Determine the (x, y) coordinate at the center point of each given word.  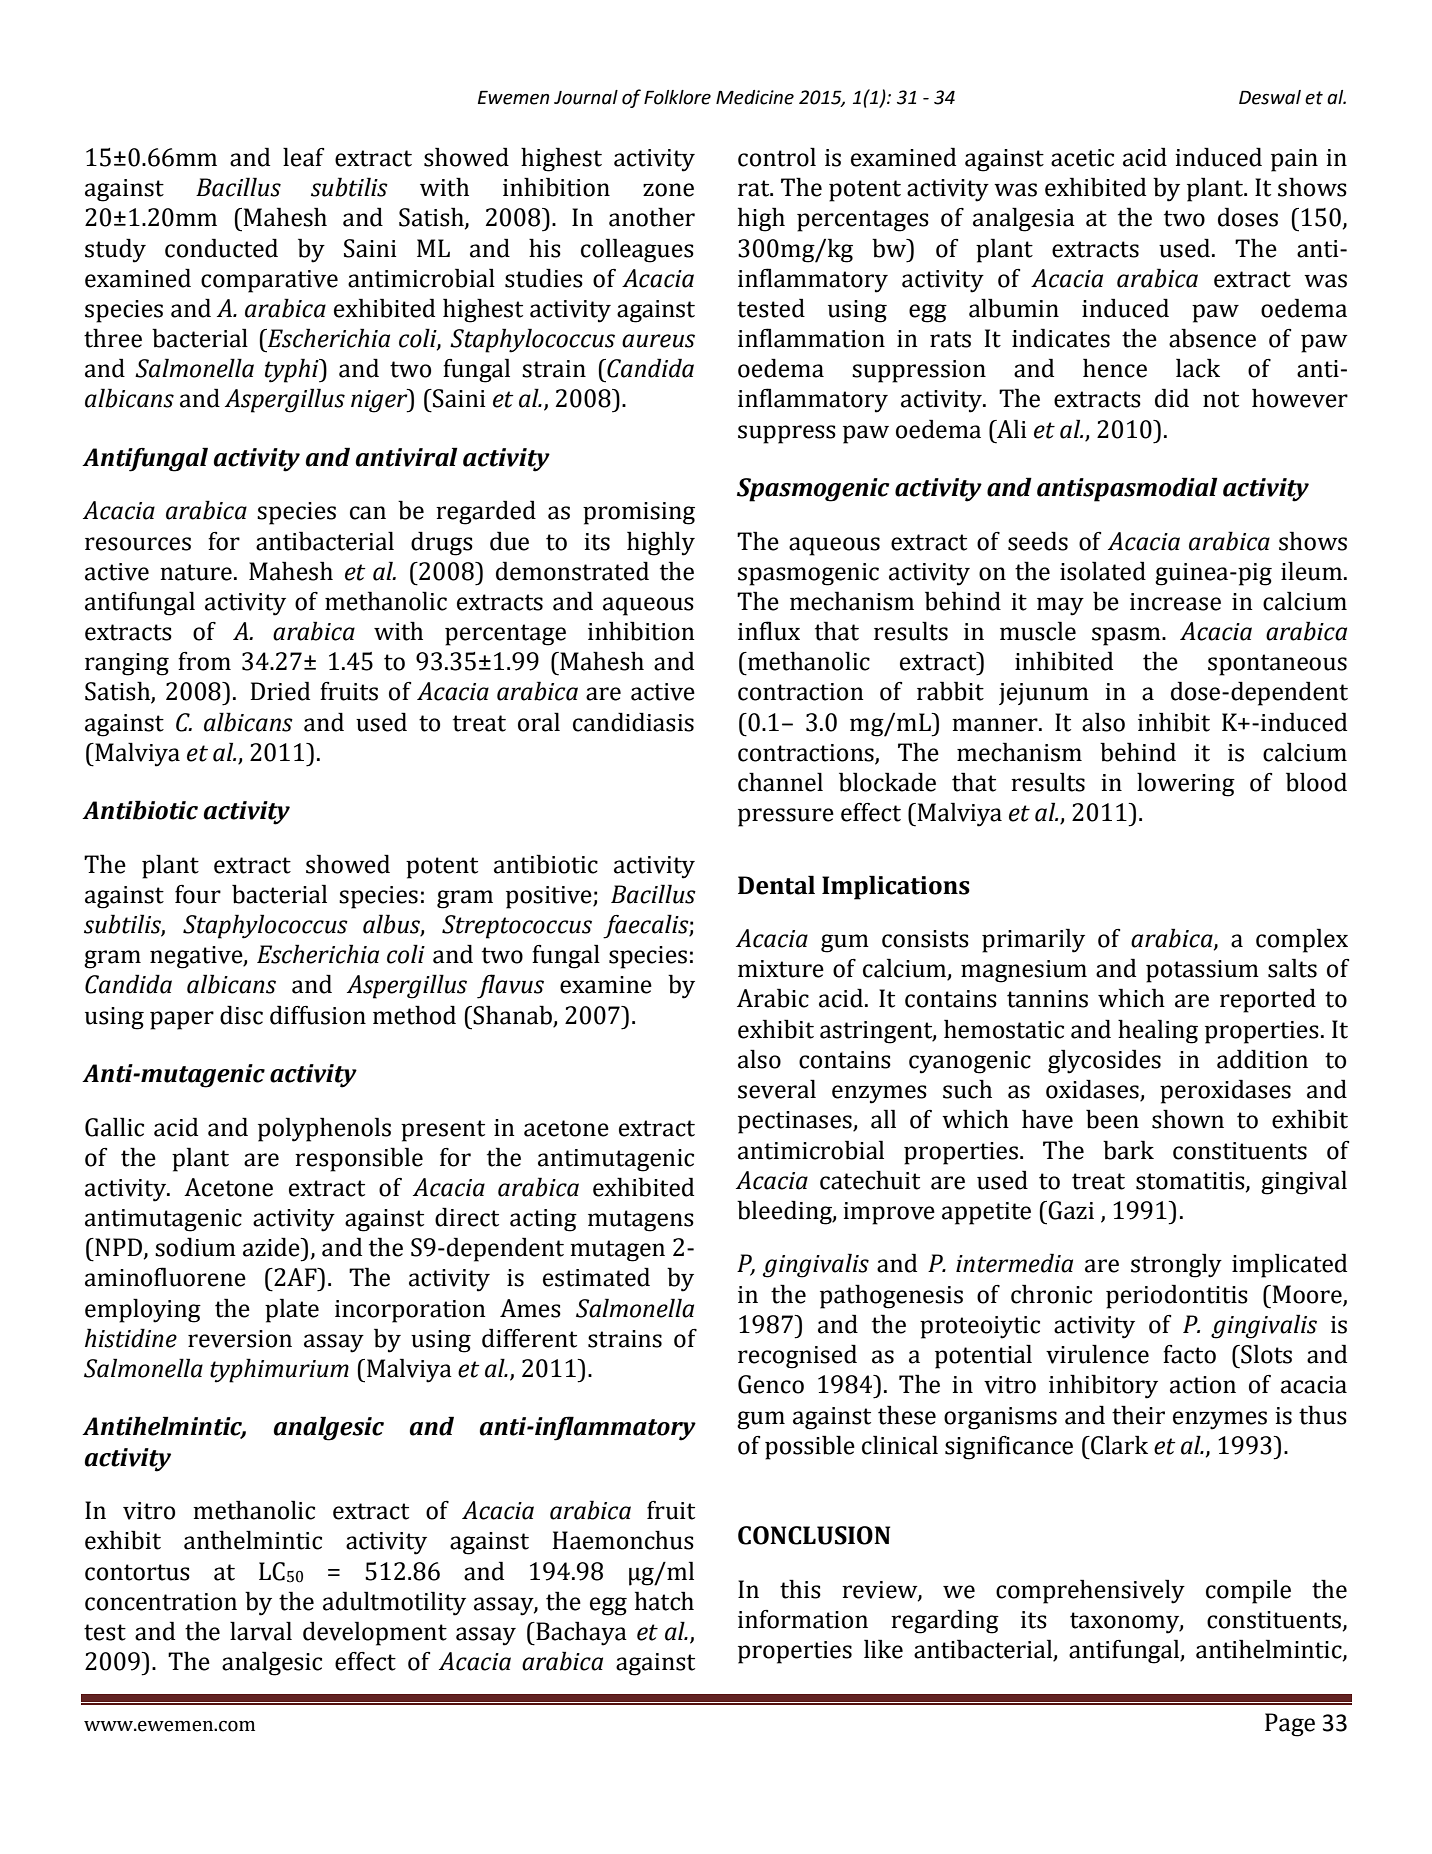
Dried (280, 691)
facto (1189, 1354)
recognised (797, 1356)
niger (380, 401)
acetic (1082, 158)
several (777, 1089)
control (777, 157)
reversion (240, 1339)
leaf (303, 157)
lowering (1186, 784)
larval (261, 1631)
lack (1198, 368)
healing (1158, 1031)
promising (639, 513)
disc (241, 1015)
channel (780, 782)
